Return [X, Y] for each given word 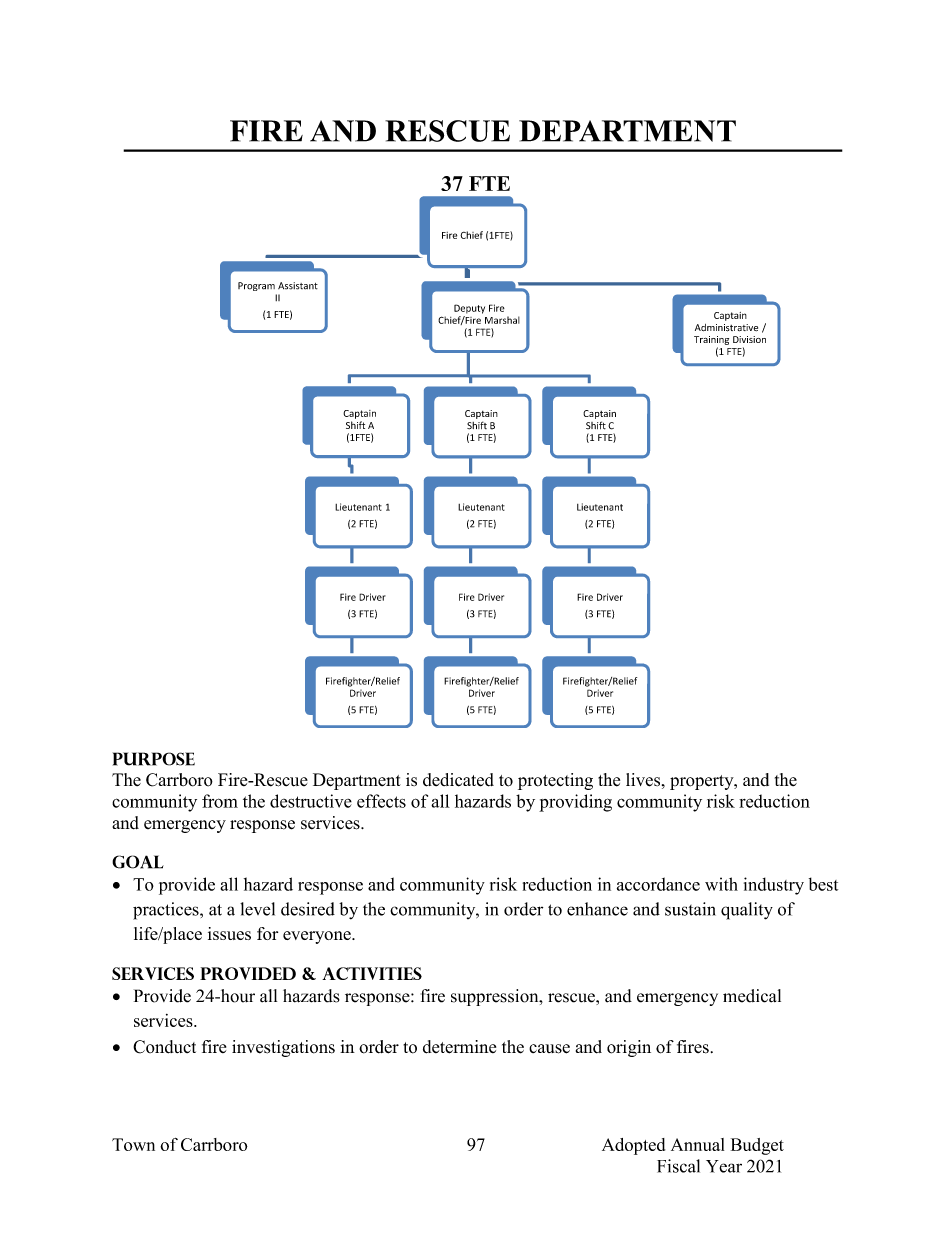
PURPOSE [154, 759]
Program [256, 286]
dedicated [458, 780]
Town [133, 1144]
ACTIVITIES [372, 973]
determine [459, 1047]
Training [711, 340]
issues [229, 933]
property [703, 782]
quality [747, 911]
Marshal [502, 320]
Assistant [298, 286]
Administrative [726, 328]
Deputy [469, 309]
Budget [757, 1146]
